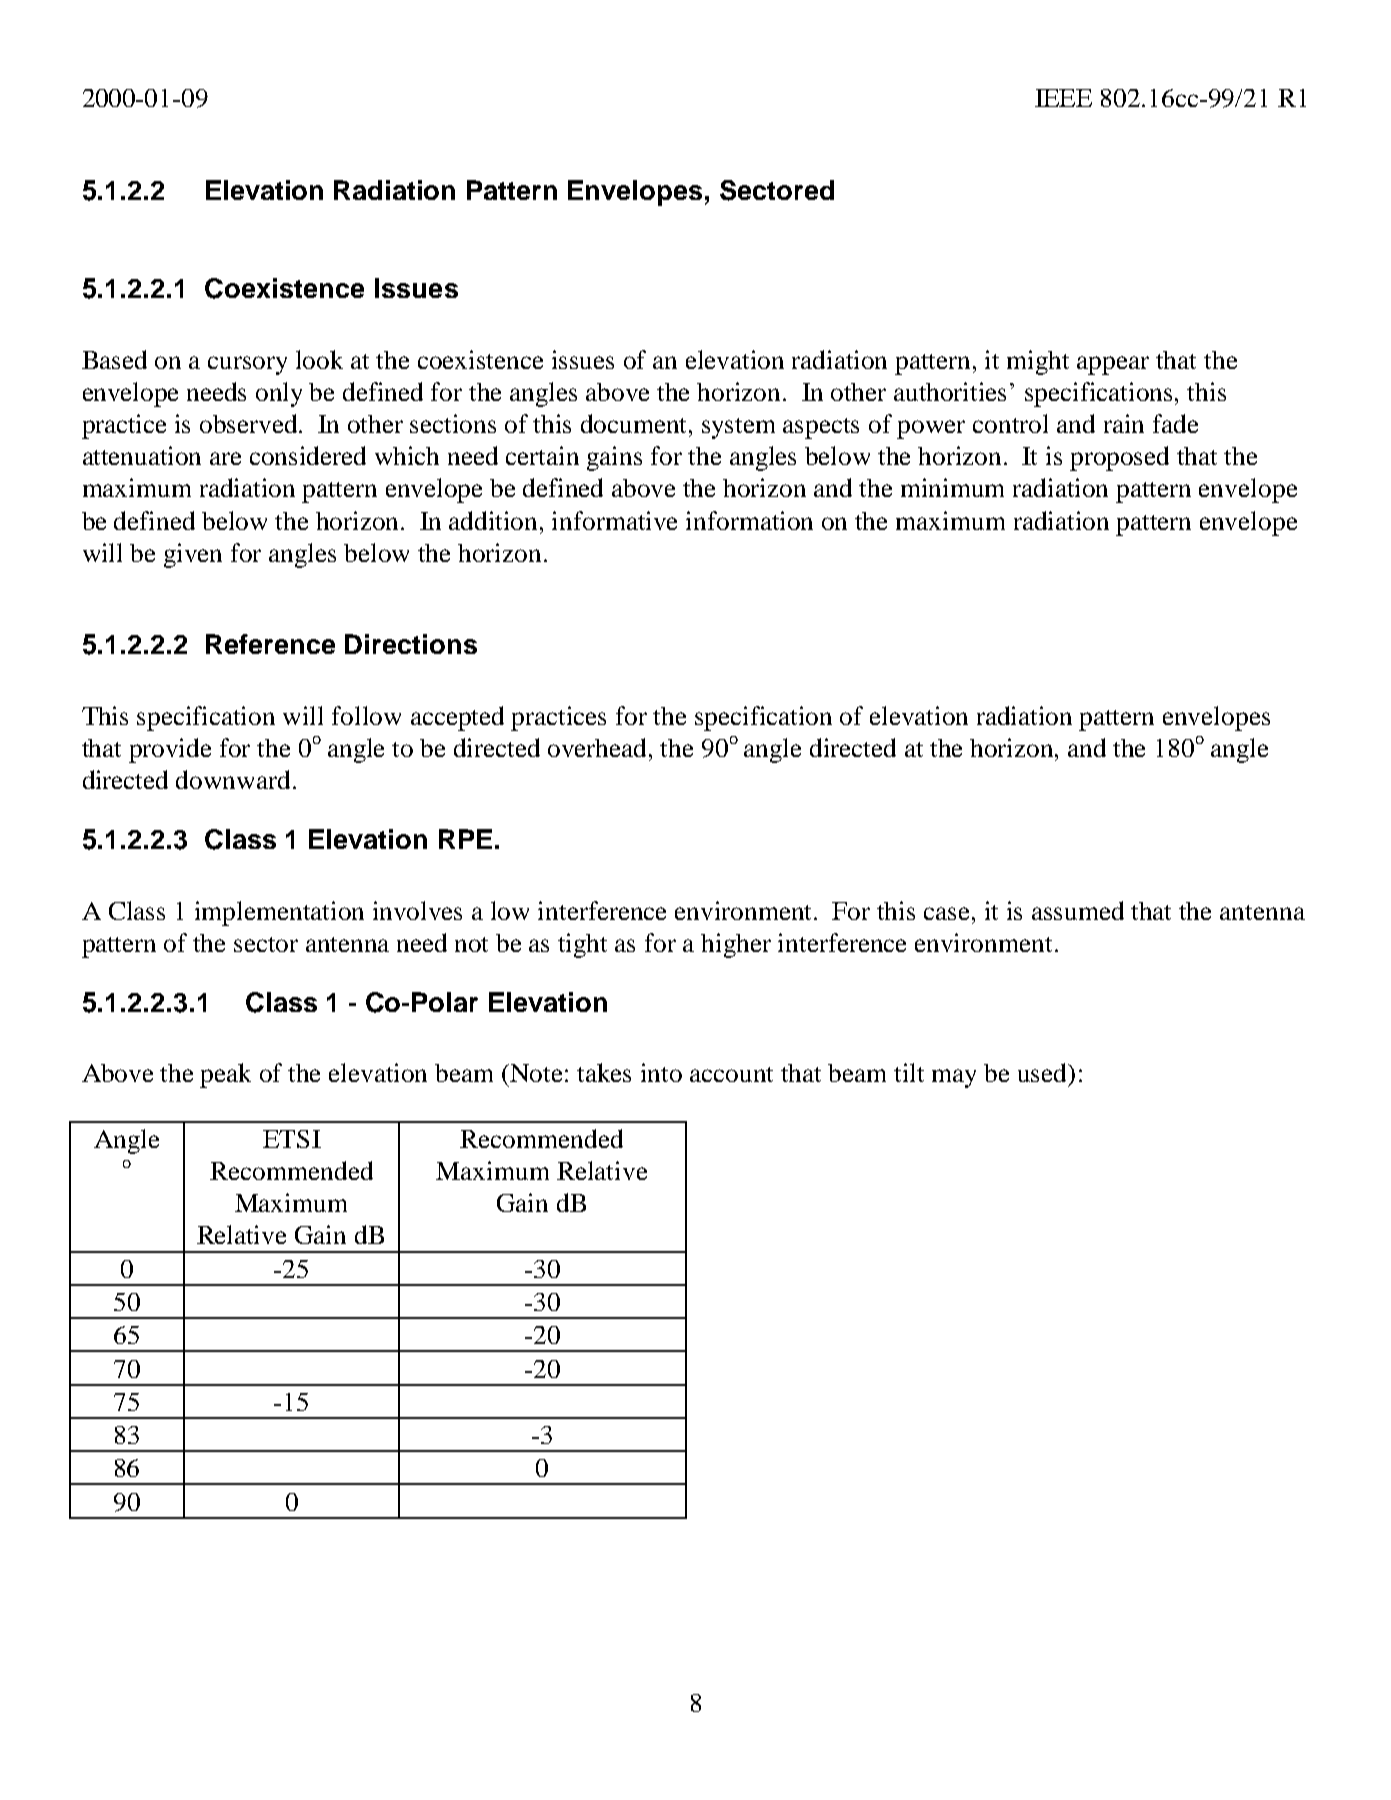 This screenshot has height=1800, width=1391. What do you see at coordinates (738, 428) in the screenshot?
I see `system` at bounding box center [738, 428].
